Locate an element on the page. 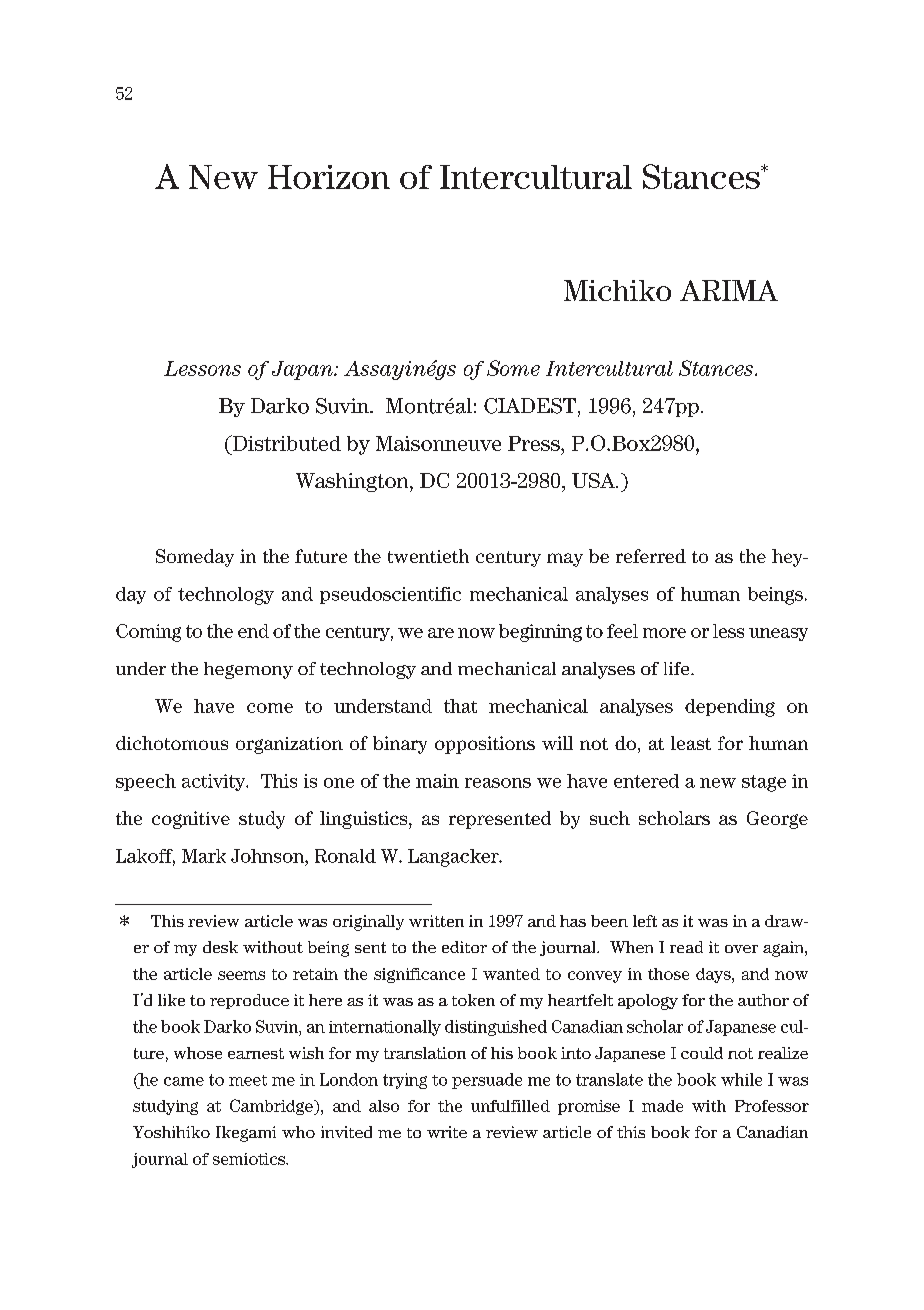  semiotics is located at coordinates (250, 1159).
